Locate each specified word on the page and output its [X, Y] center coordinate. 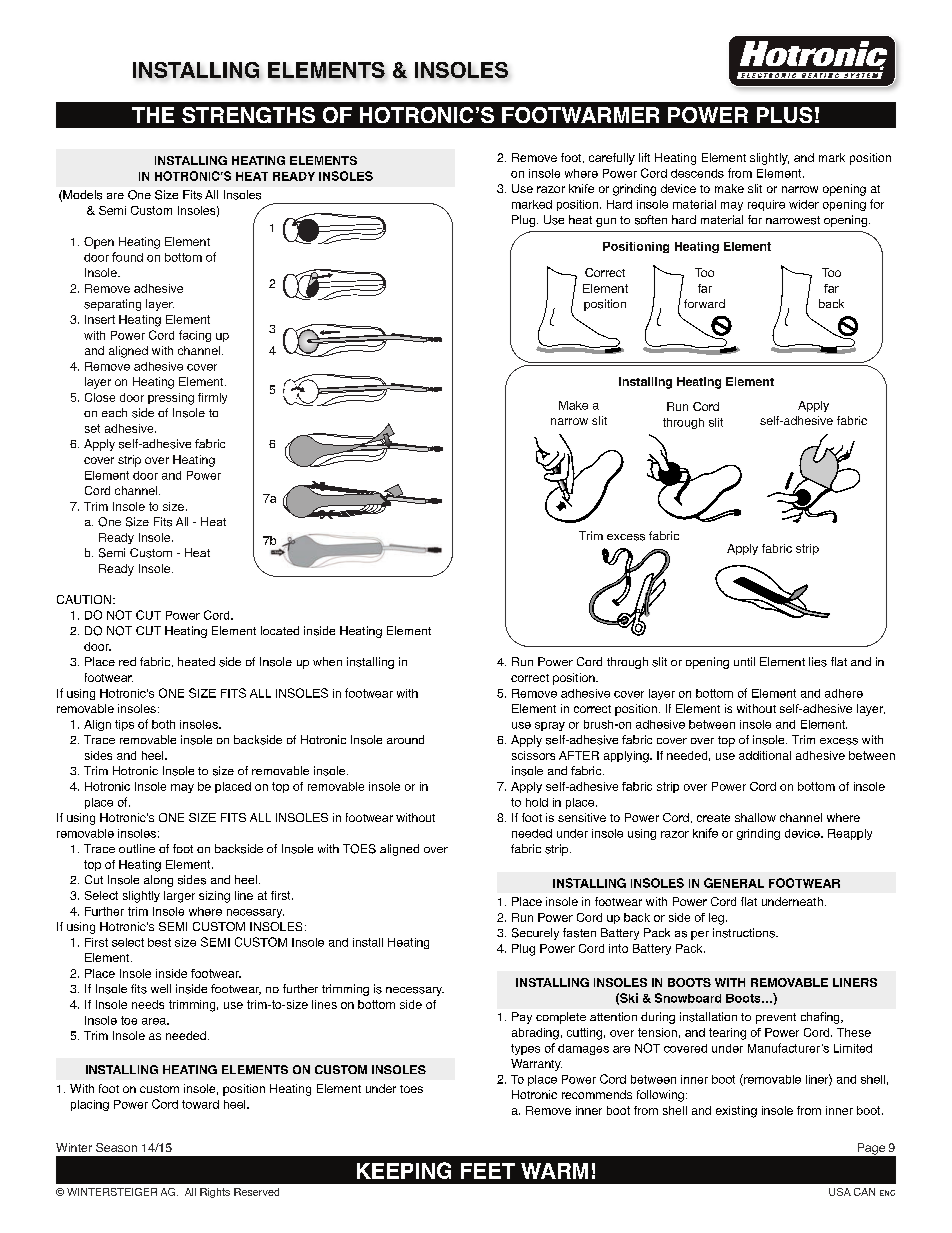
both [163, 724]
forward [704, 303]
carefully [612, 159]
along [158, 881]
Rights [215, 1193]
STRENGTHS [248, 115]
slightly [769, 159]
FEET [488, 1171]
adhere [844, 693]
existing [736, 1112]
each [114, 412]
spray [550, 726]
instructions [745, 933]
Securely [535, 934]
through [683, 423]
